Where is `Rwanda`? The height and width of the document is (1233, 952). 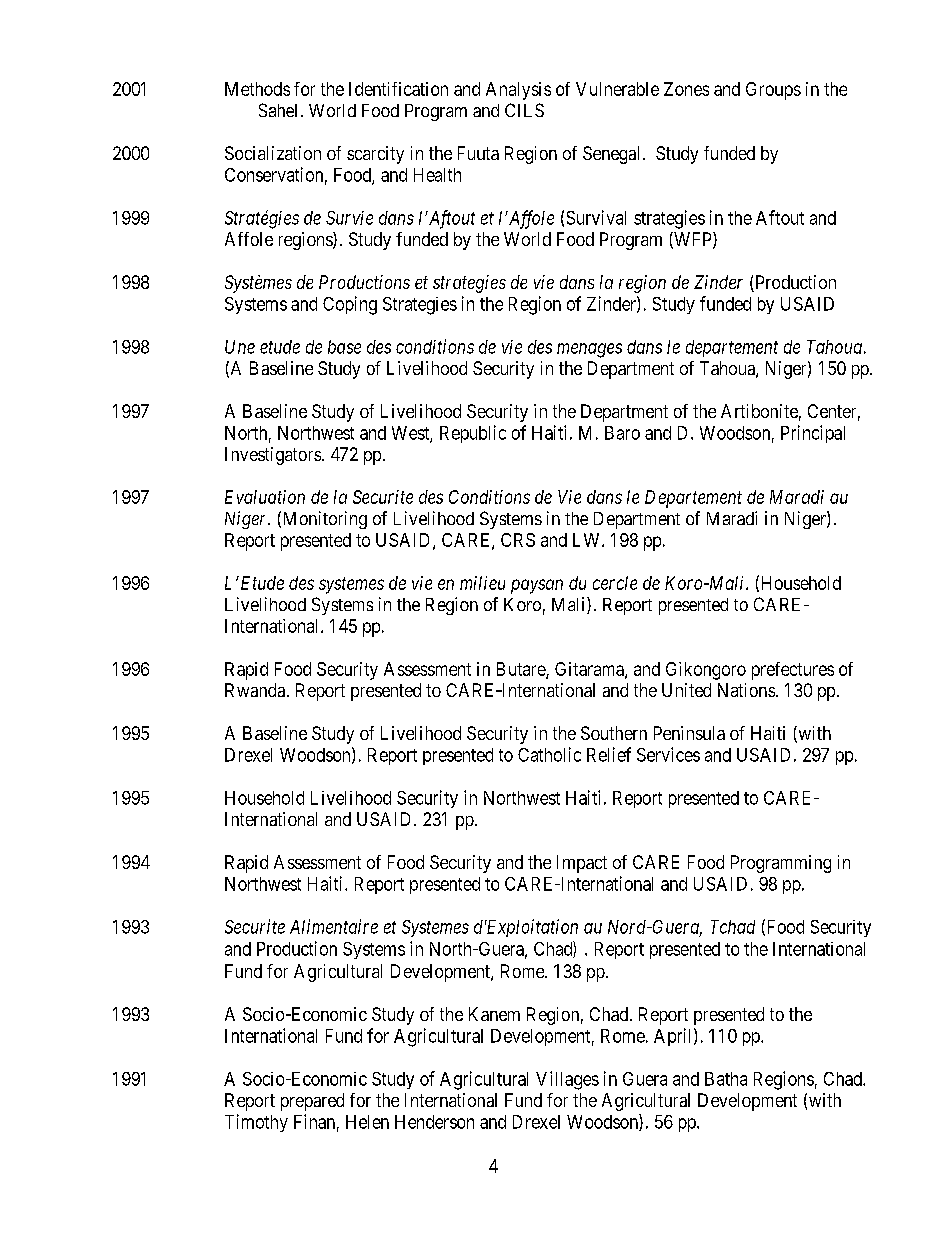
Rwanda is located at coordinates (256, 690).
